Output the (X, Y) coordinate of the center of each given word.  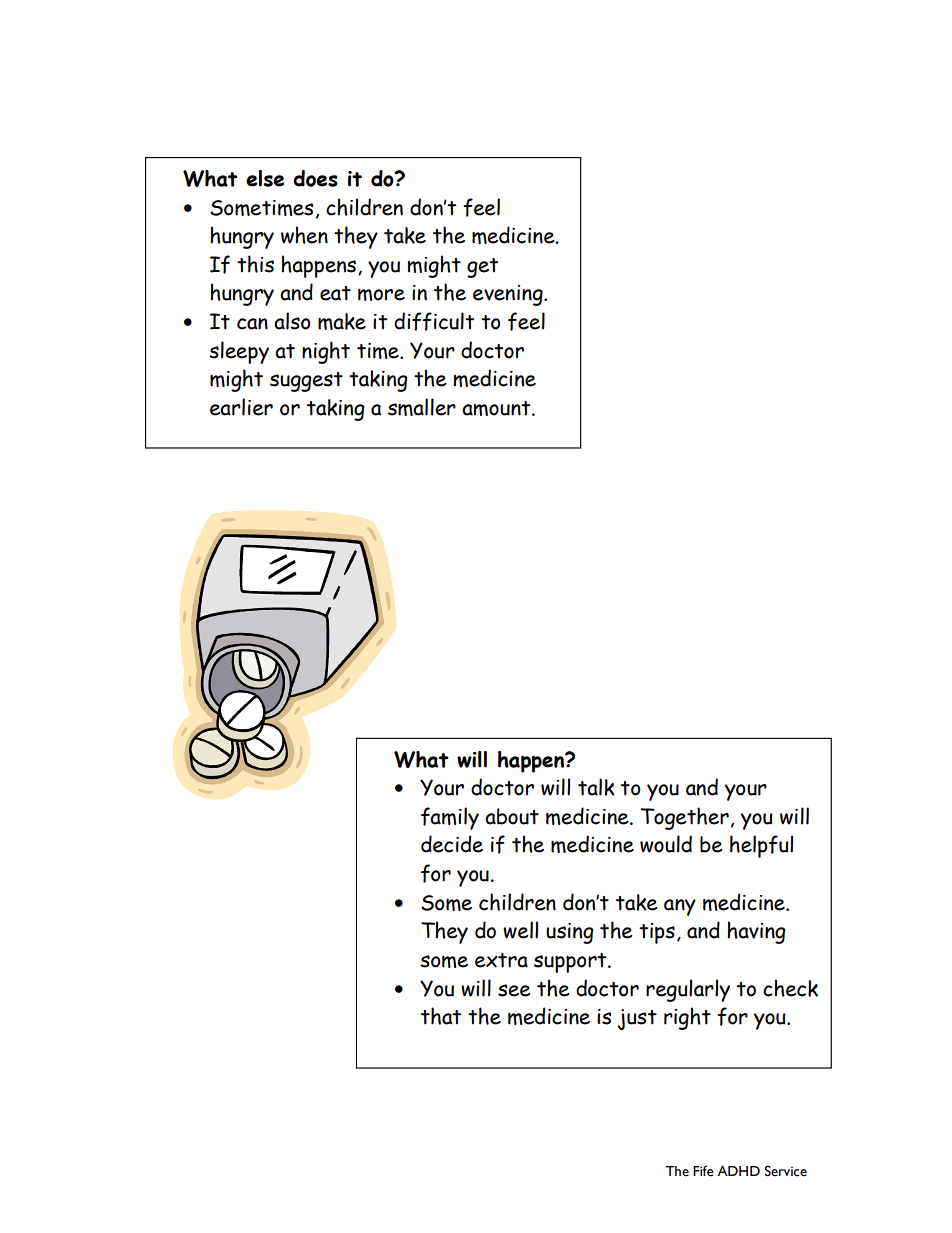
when (304, 235)
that (441, 1016)
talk (596, 787)
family (450, 818)
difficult (434, 321)
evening (509, 295)
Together (684, 818)
